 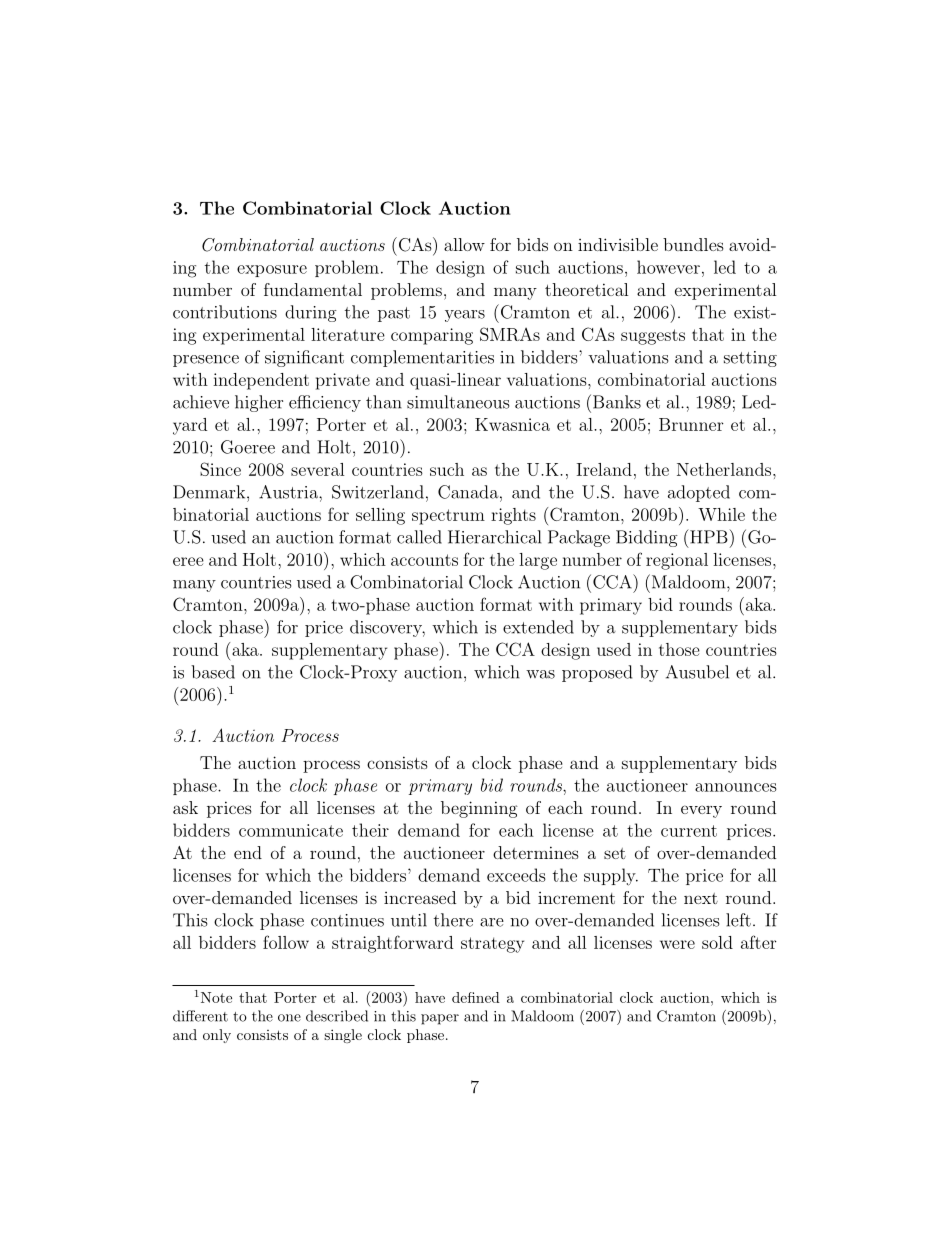 I want to click on extended, so click(x=538, y=627).
